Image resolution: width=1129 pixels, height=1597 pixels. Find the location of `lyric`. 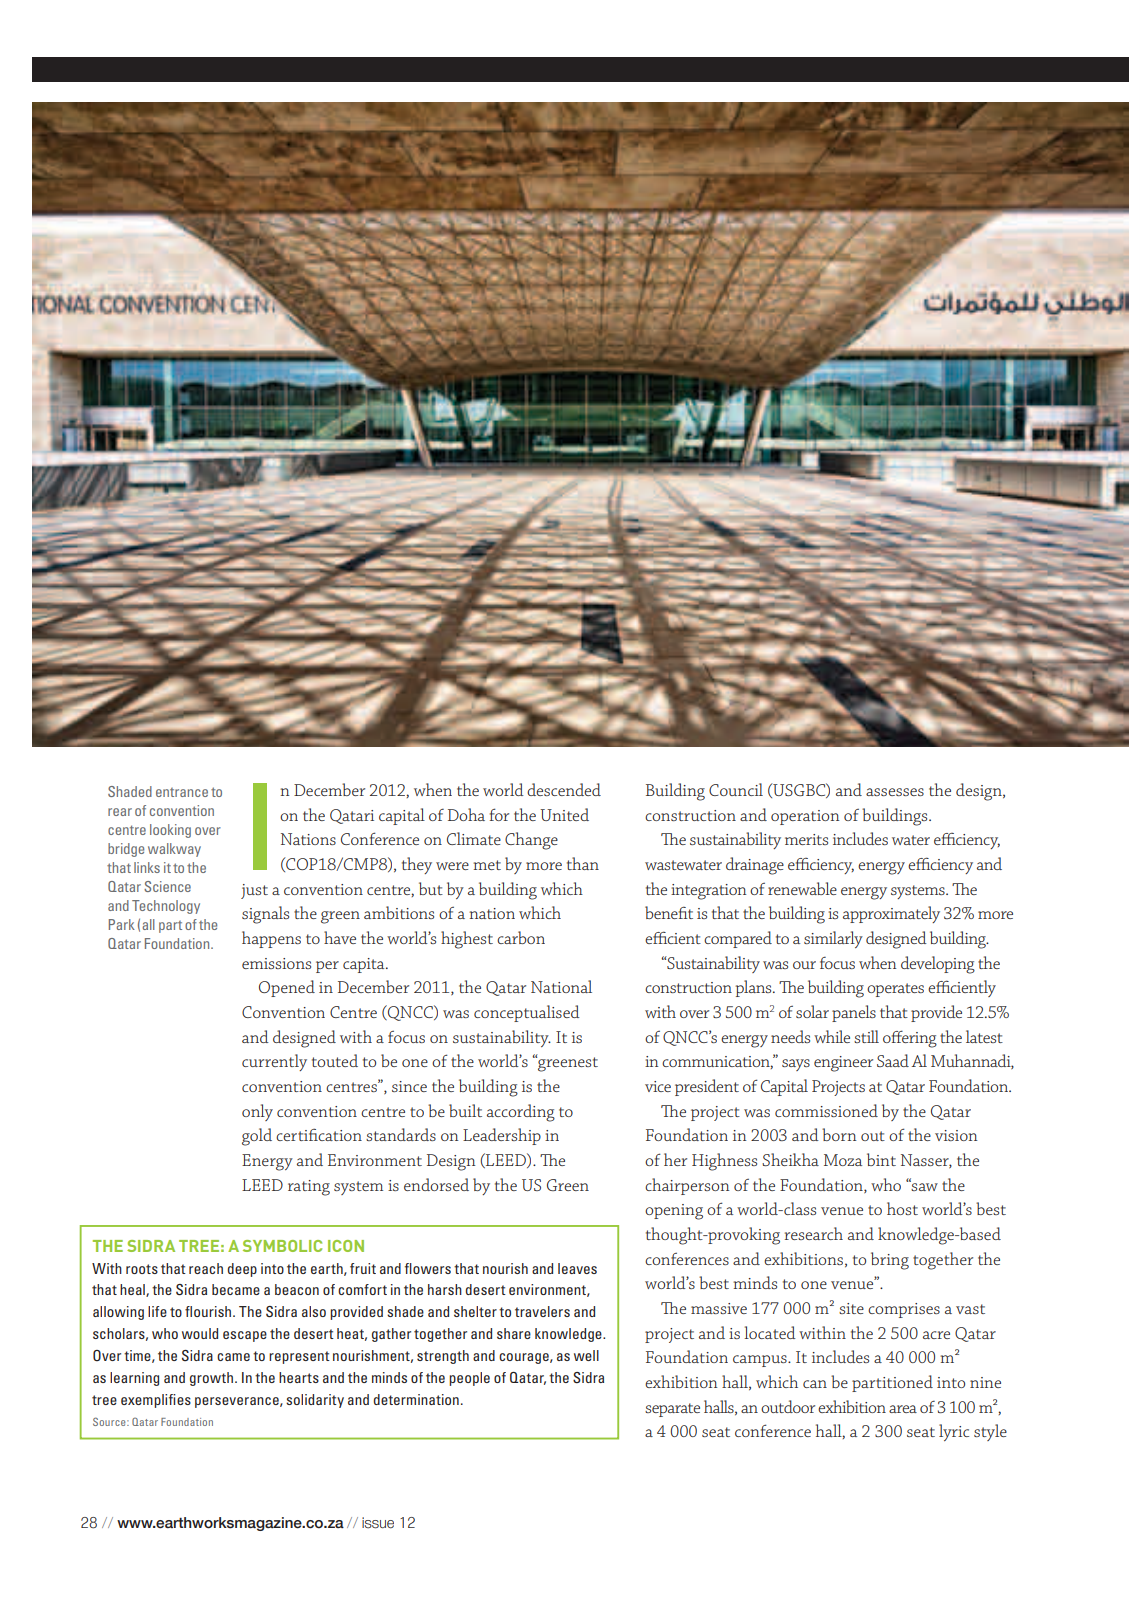

lyric is located at coordinates (954, 1432).
